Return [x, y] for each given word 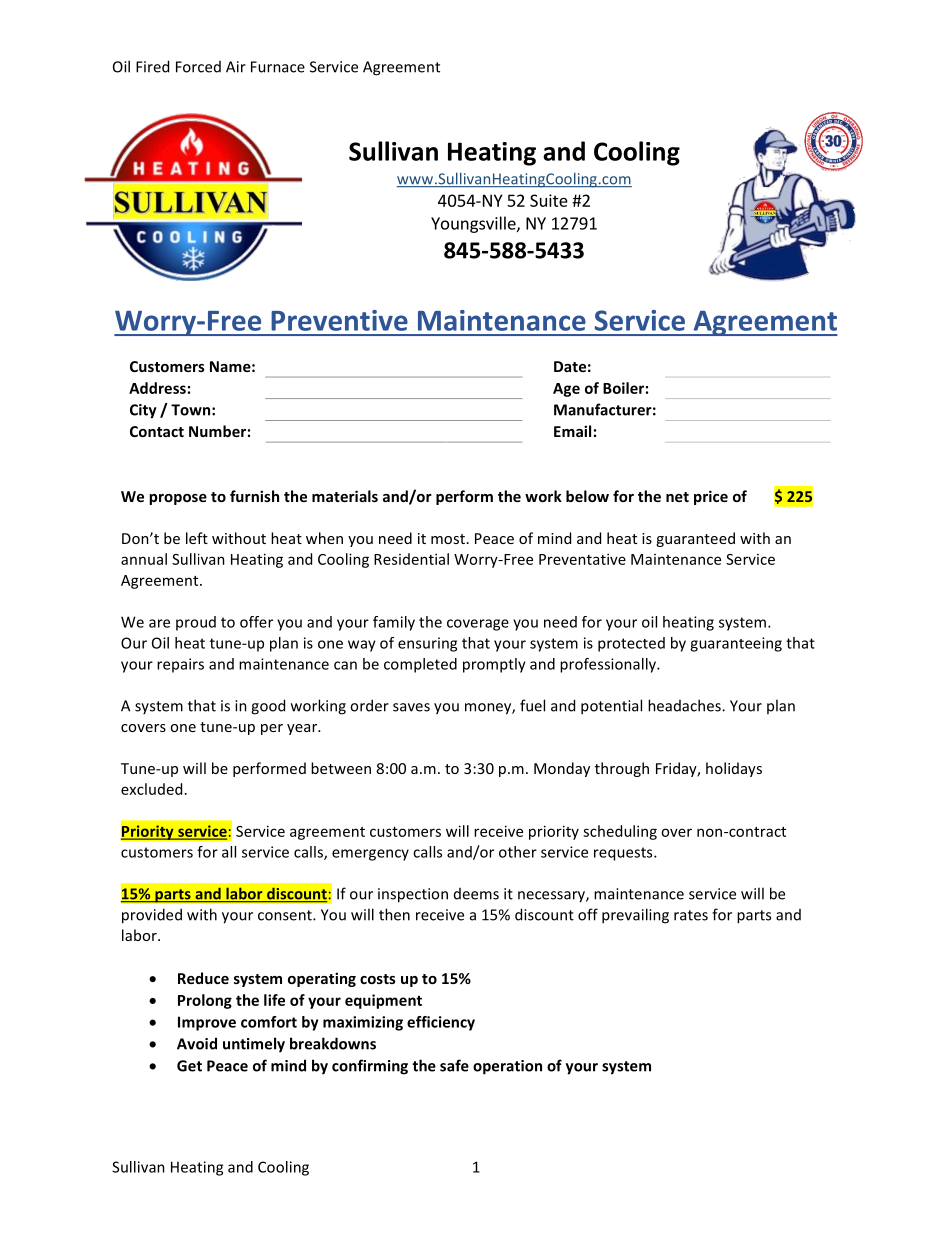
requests [624, 854]
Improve [207, 1023]
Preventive [339, 320]
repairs [180, 665]
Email [572, 431]
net [677, 497]
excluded [151, 789]
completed [420, 665]
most [448, 539]
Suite [549, 200]
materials [345, 496]
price [711, 497]
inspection [413, 895]
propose [178, 499]
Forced [198, 67]
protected [631, 644]
